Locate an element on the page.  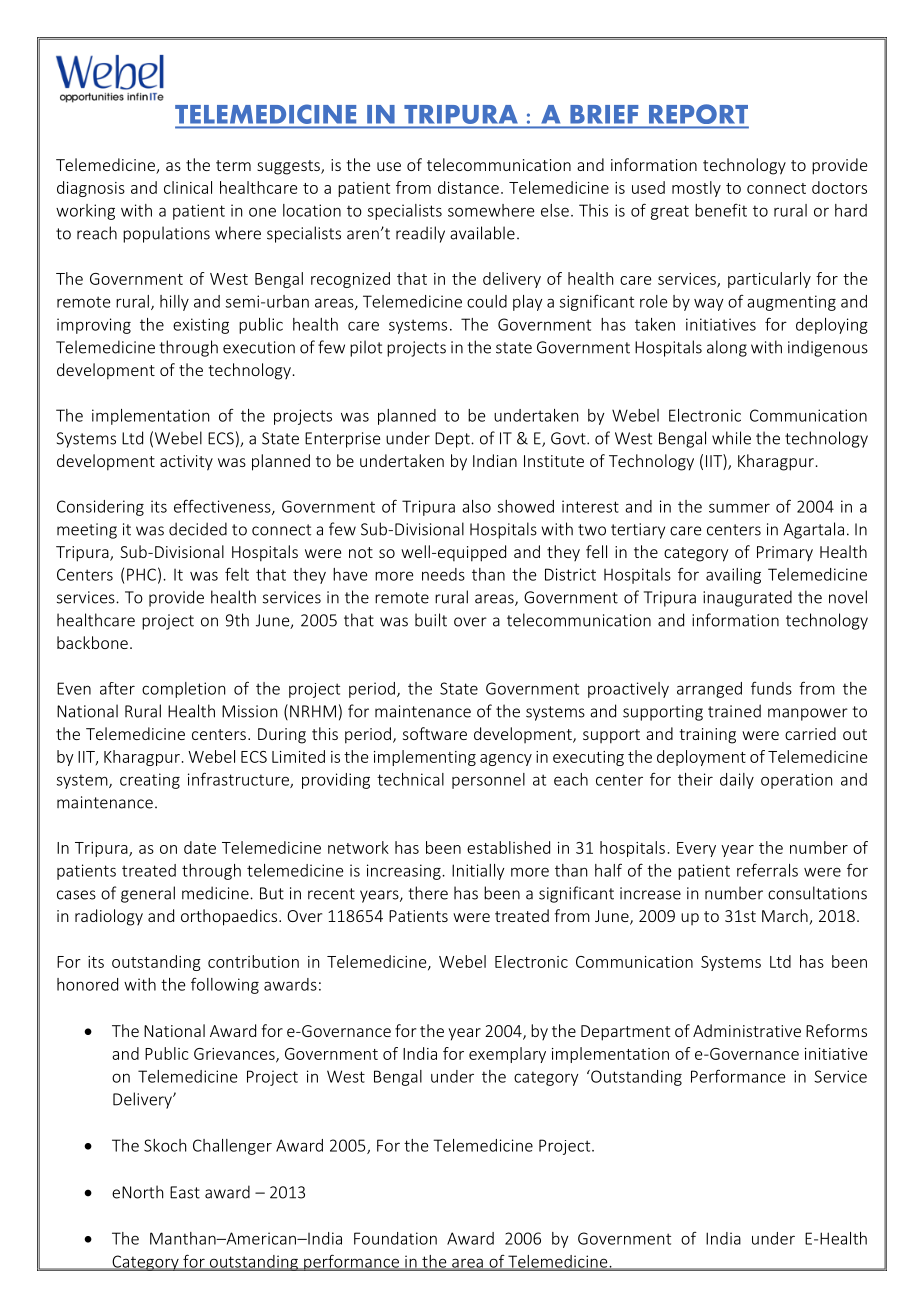
Administrative is located at coordinates (747, 1030).
